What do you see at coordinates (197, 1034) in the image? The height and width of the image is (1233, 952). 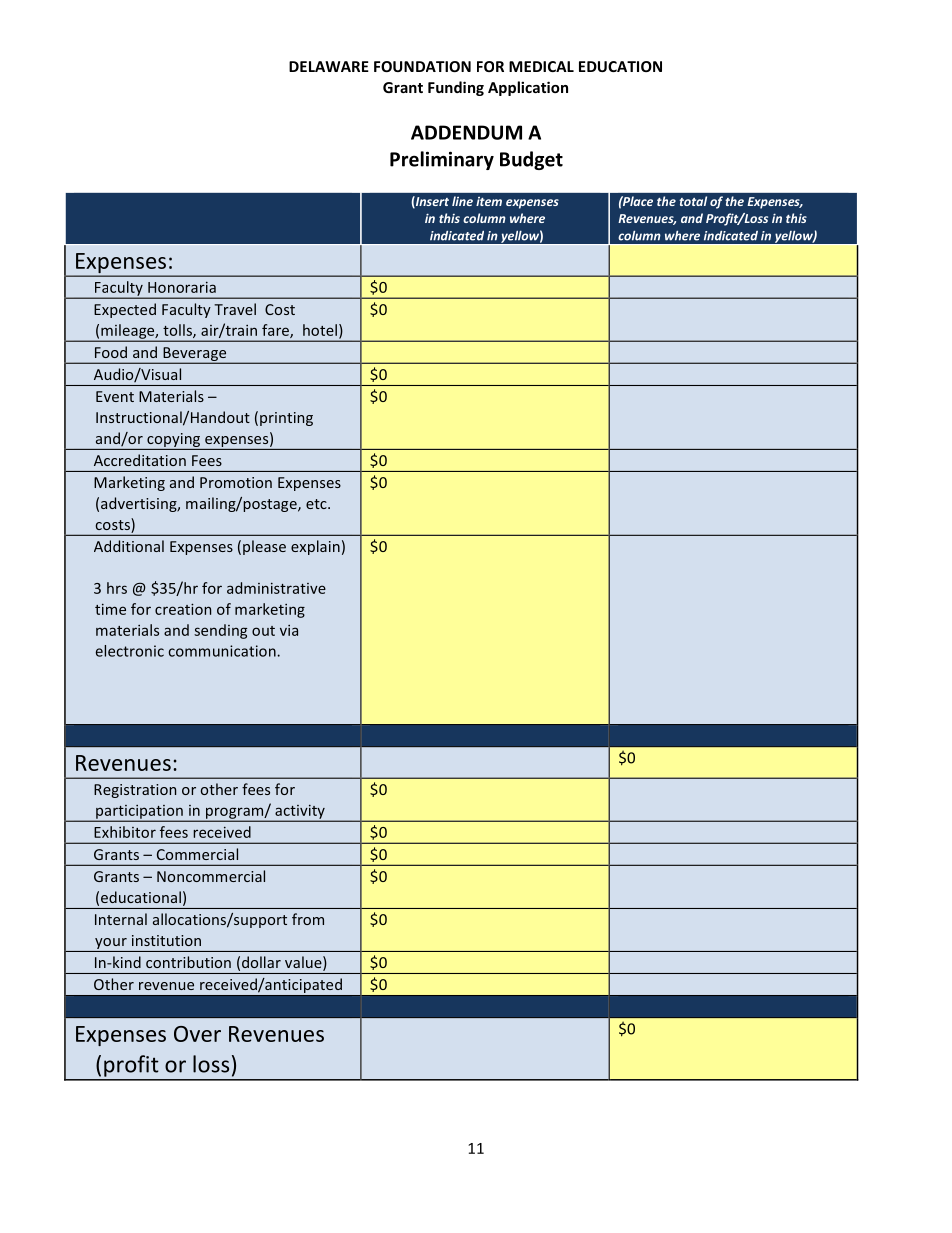 I see `Over` at bounding box center [197, 1034].
